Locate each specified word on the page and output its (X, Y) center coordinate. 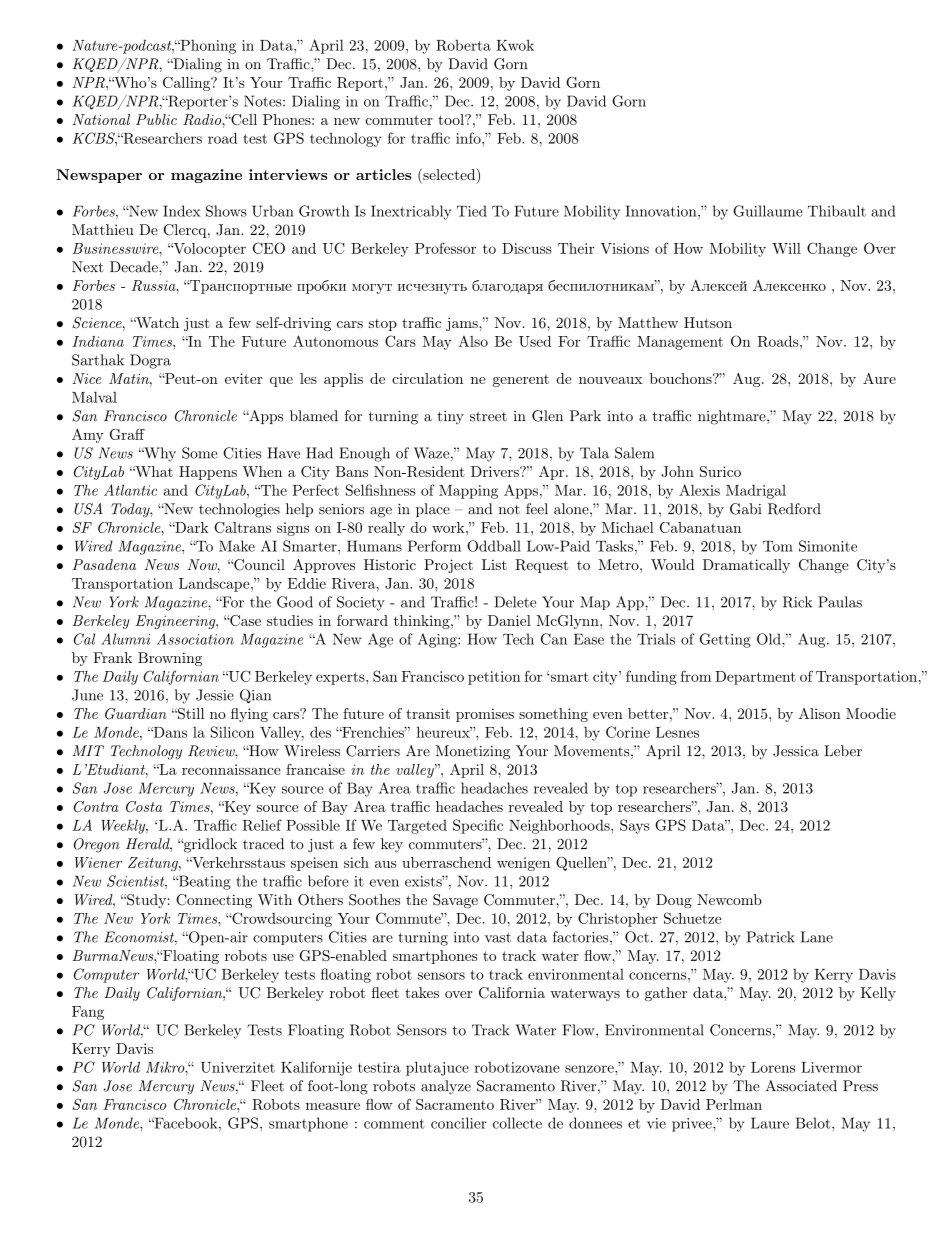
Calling (187, 84)
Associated (801, 1086)
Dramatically (746, 566)
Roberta (463, 45)
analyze (446, 1087)
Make (237, 546)
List (494, 564)
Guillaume (768, 211)
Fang (88, 1013)
